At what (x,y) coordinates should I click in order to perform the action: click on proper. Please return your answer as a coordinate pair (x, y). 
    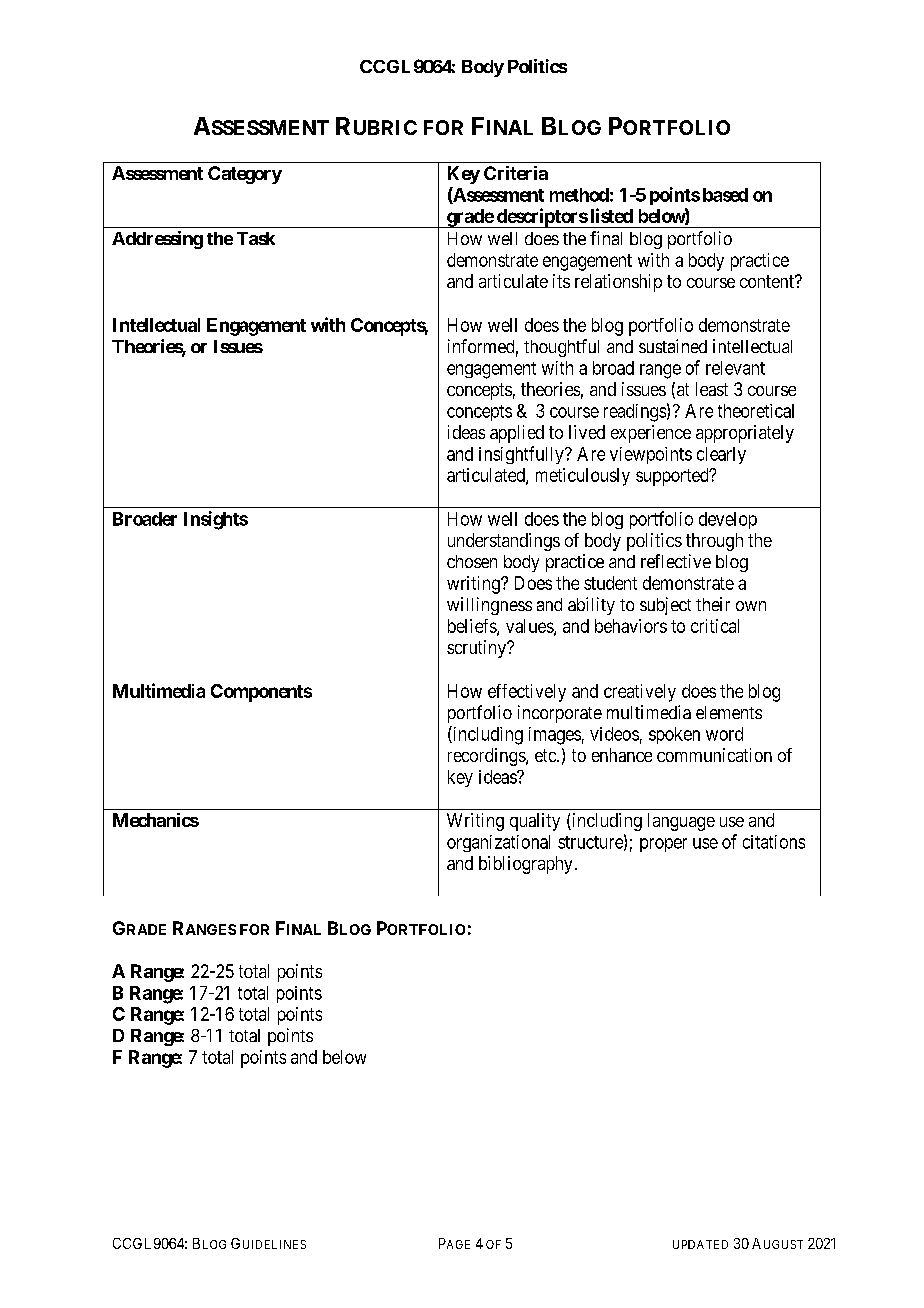
    Looking at the image, I should click on (663, 845).
